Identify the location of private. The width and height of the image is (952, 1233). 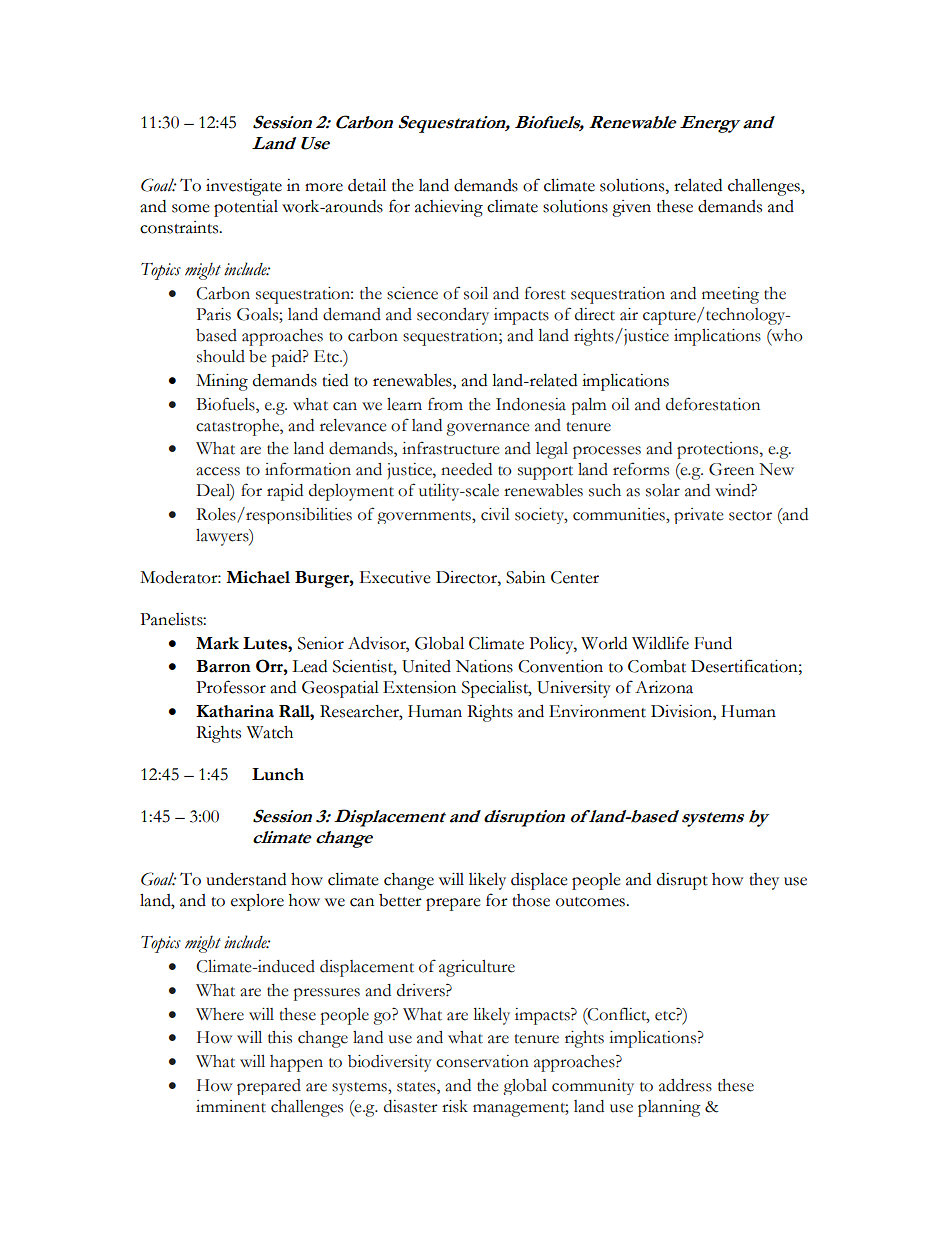
(698, 516).
